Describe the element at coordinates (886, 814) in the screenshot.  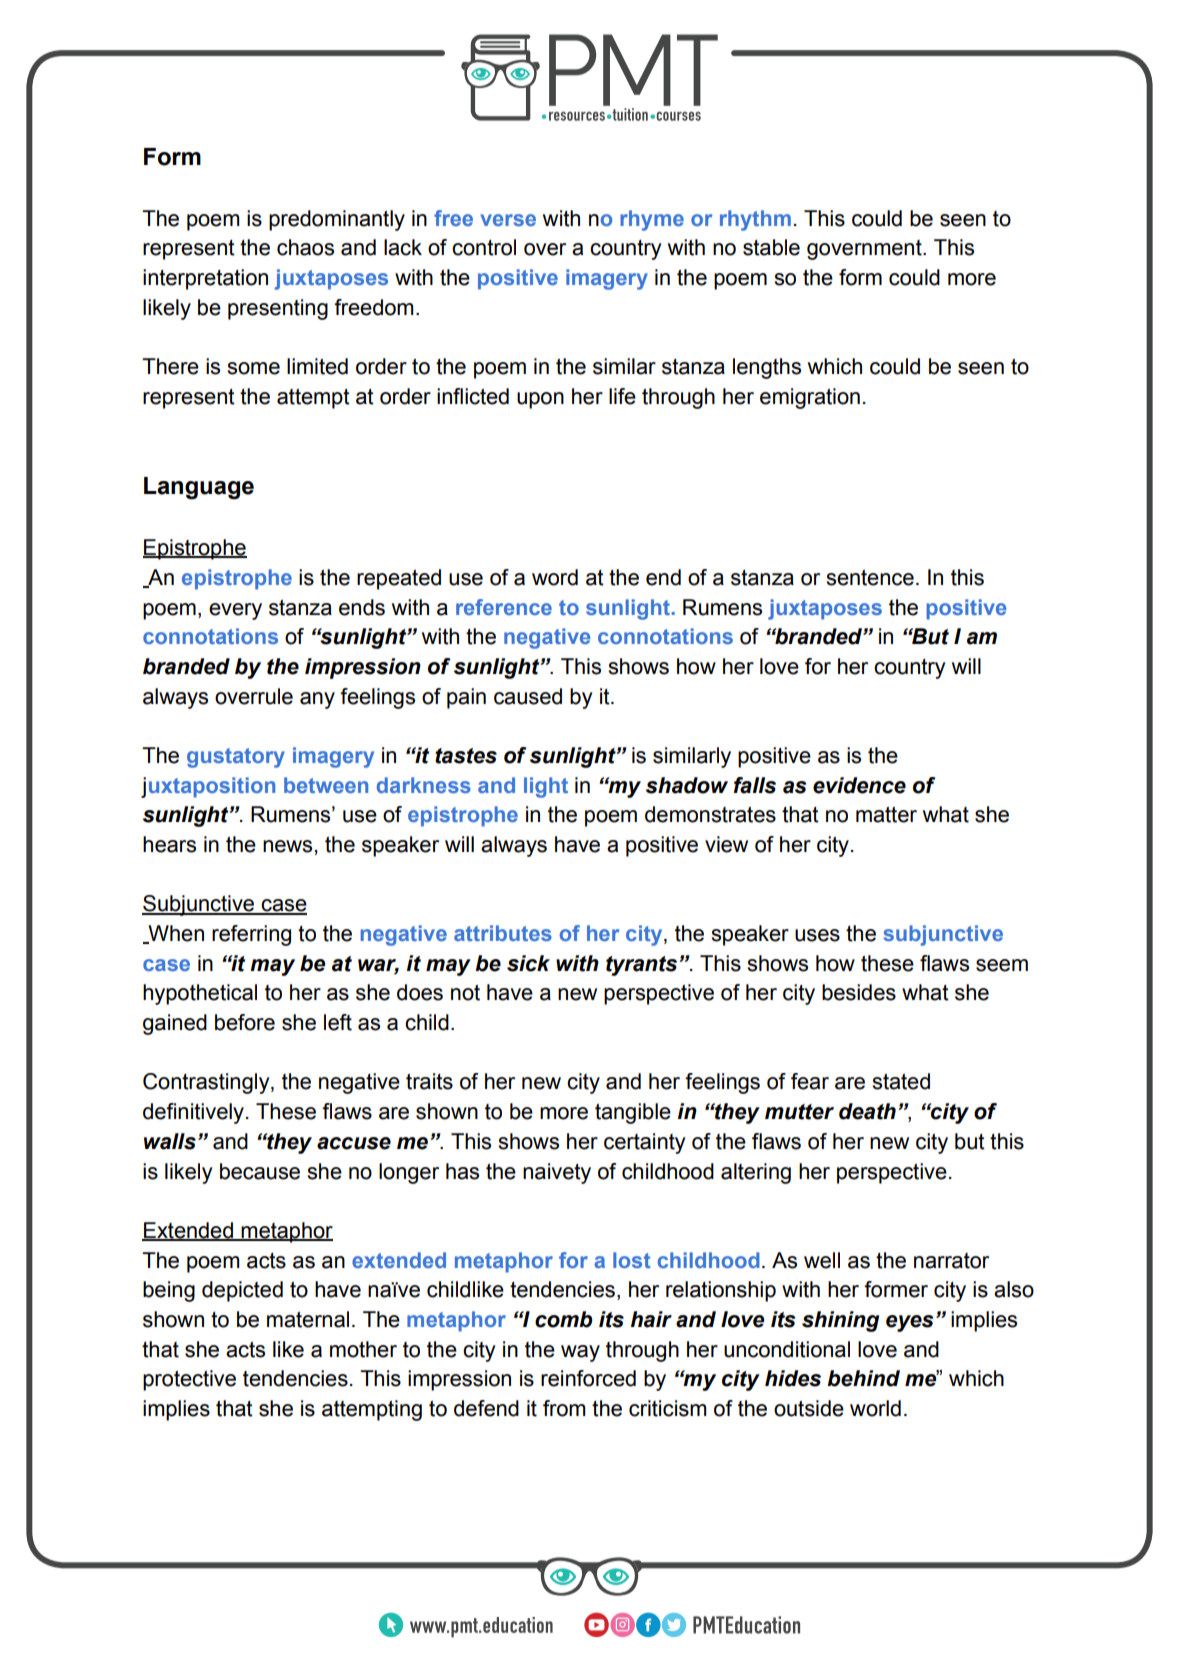
I see `matter` at that location.
